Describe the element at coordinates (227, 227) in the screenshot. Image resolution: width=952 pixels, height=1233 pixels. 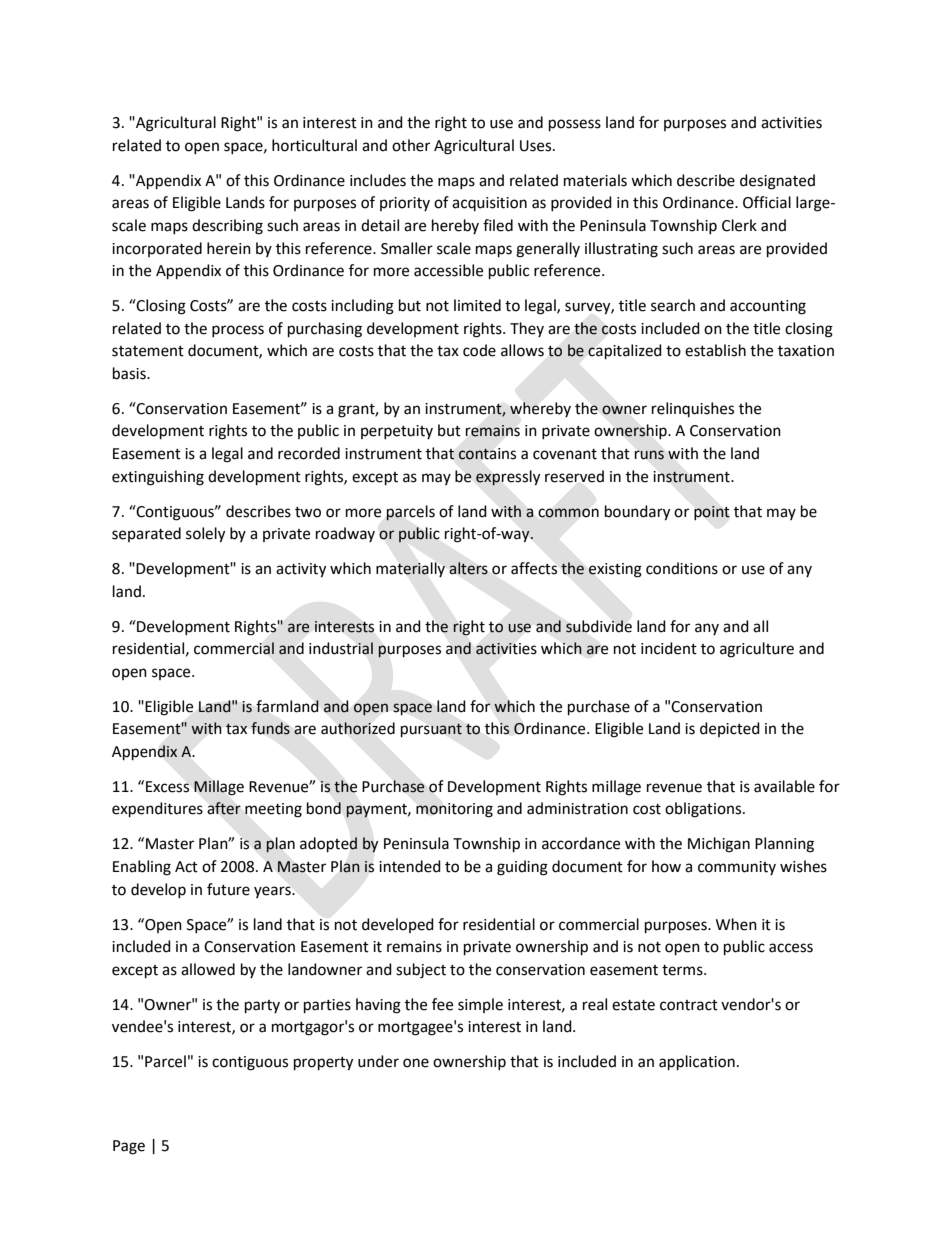
I see `describing` at that location.
